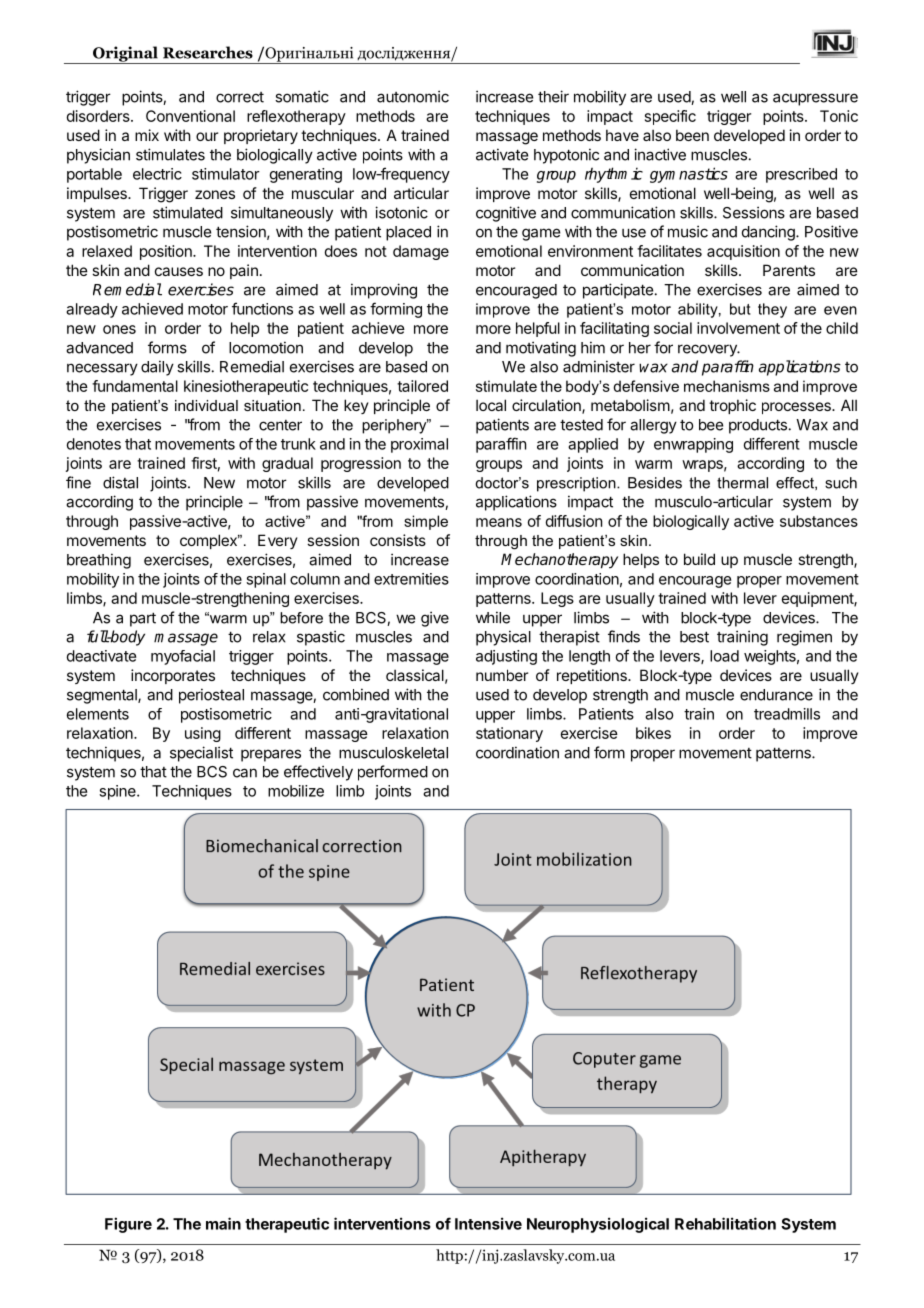  What do you see at coordinates (120, 482) in the screenshot?
I see `distal` at bounding box center [120, 482].
